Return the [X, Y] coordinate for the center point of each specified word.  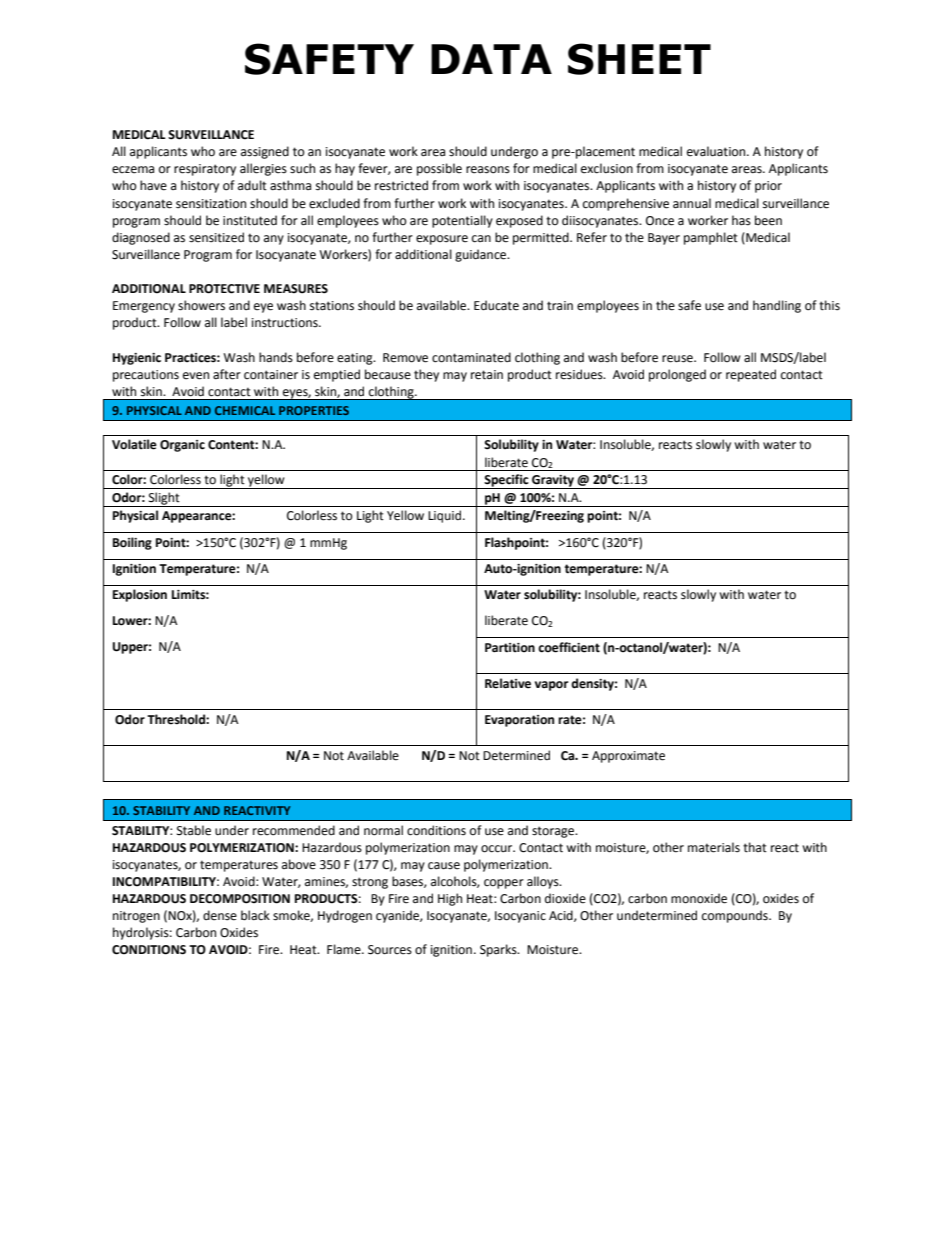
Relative [508, 683]
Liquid [446, 516]
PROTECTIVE [224, 289]
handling [777, 306]
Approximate [628, 757]
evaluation [717, 151]
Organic [182, 446]
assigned [265, 152]
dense [220, 915]
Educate [496, 305]
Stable [194, 830]
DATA [491, 59]
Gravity [553, 482]
